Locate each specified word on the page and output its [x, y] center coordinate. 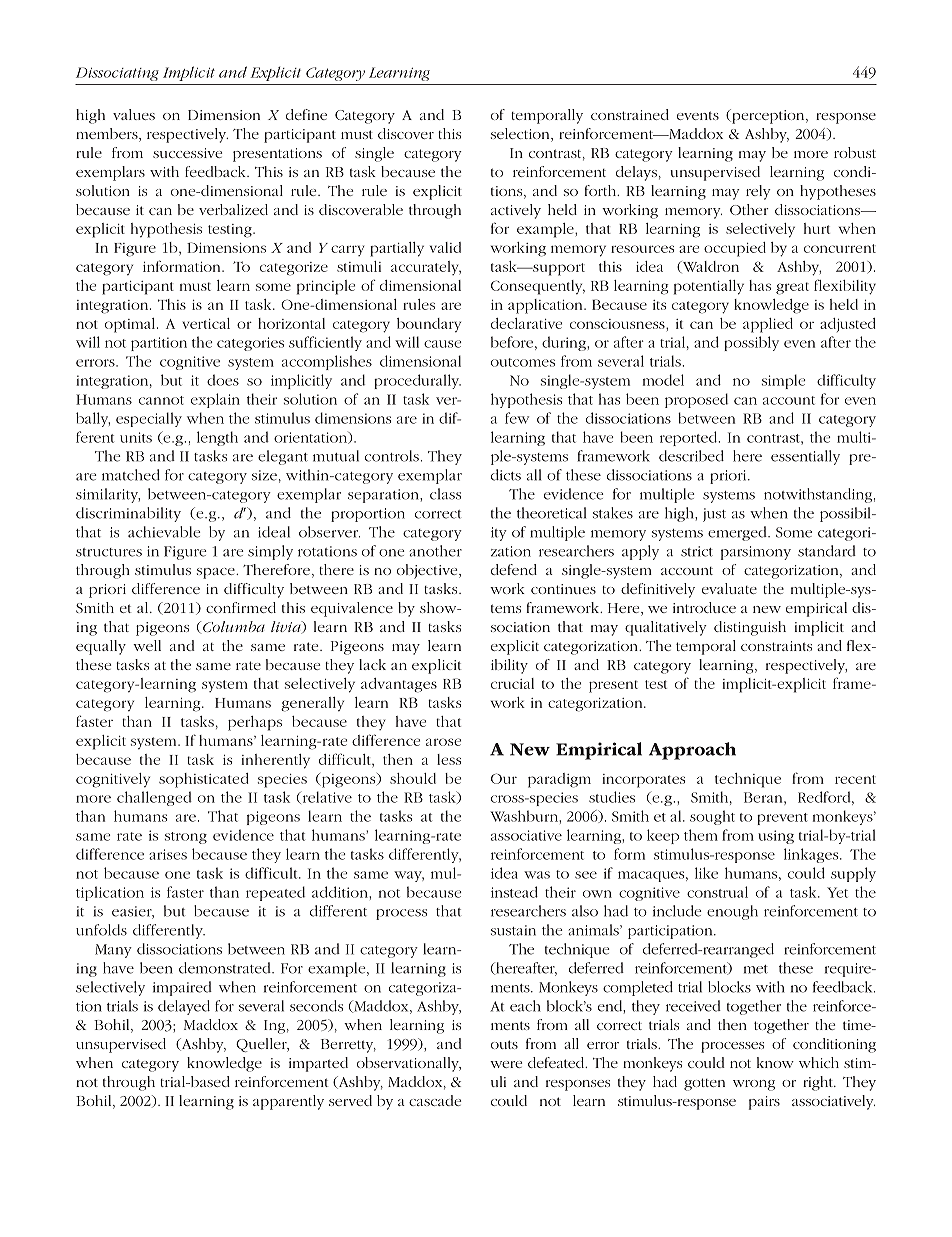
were [506, 1064]
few [517, 418]
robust [855, 152]
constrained [630, 114]
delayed [184, 1007]
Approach [692, 751]
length [217, 438]
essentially [805, 457]
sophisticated [203, 780]
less [449, 759]
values [134, 114]
